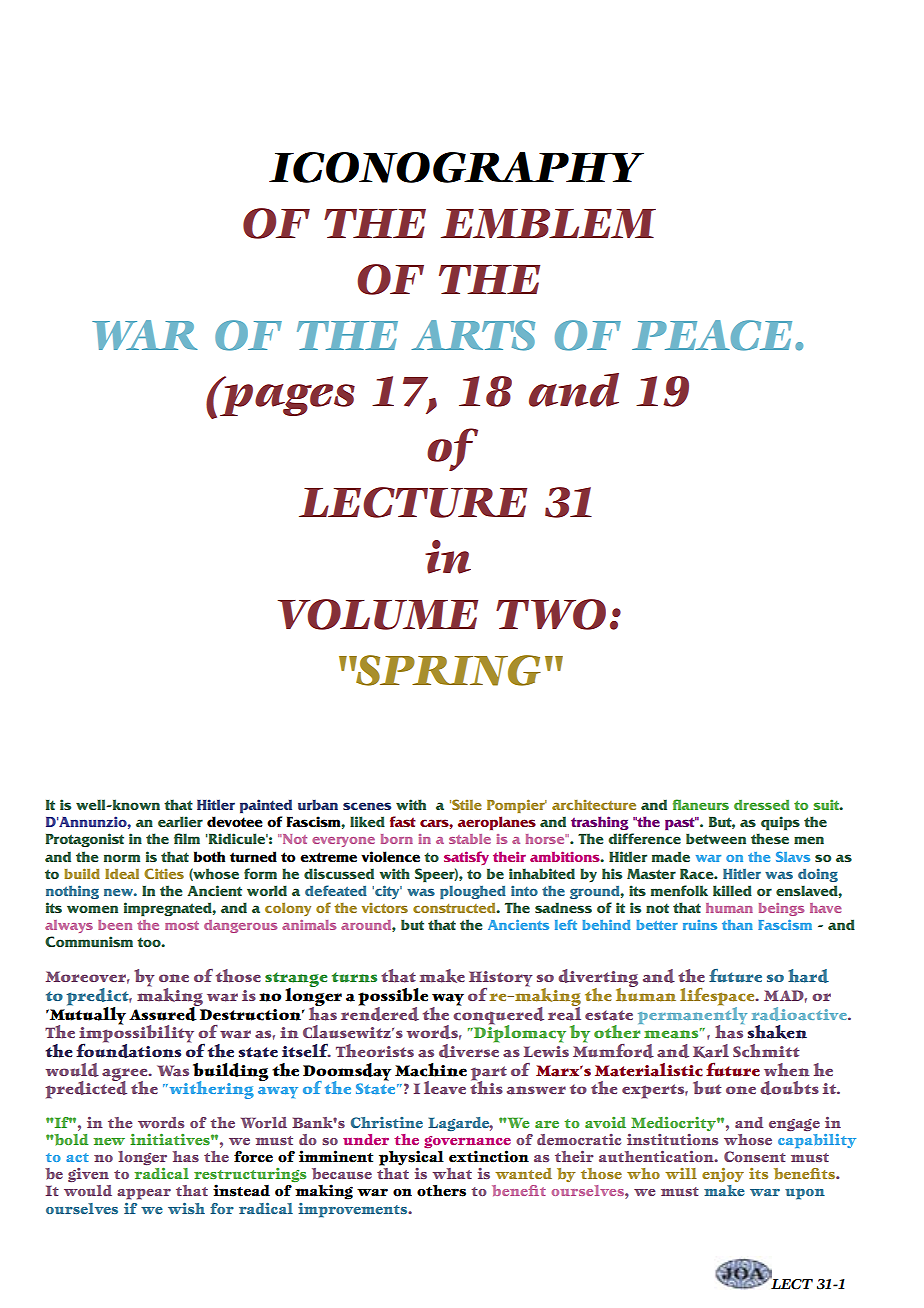 The width and height of the page is (924, 1308). Describe the element at coordinates (712, 335) in the page. I see `PEACE` at that location.
